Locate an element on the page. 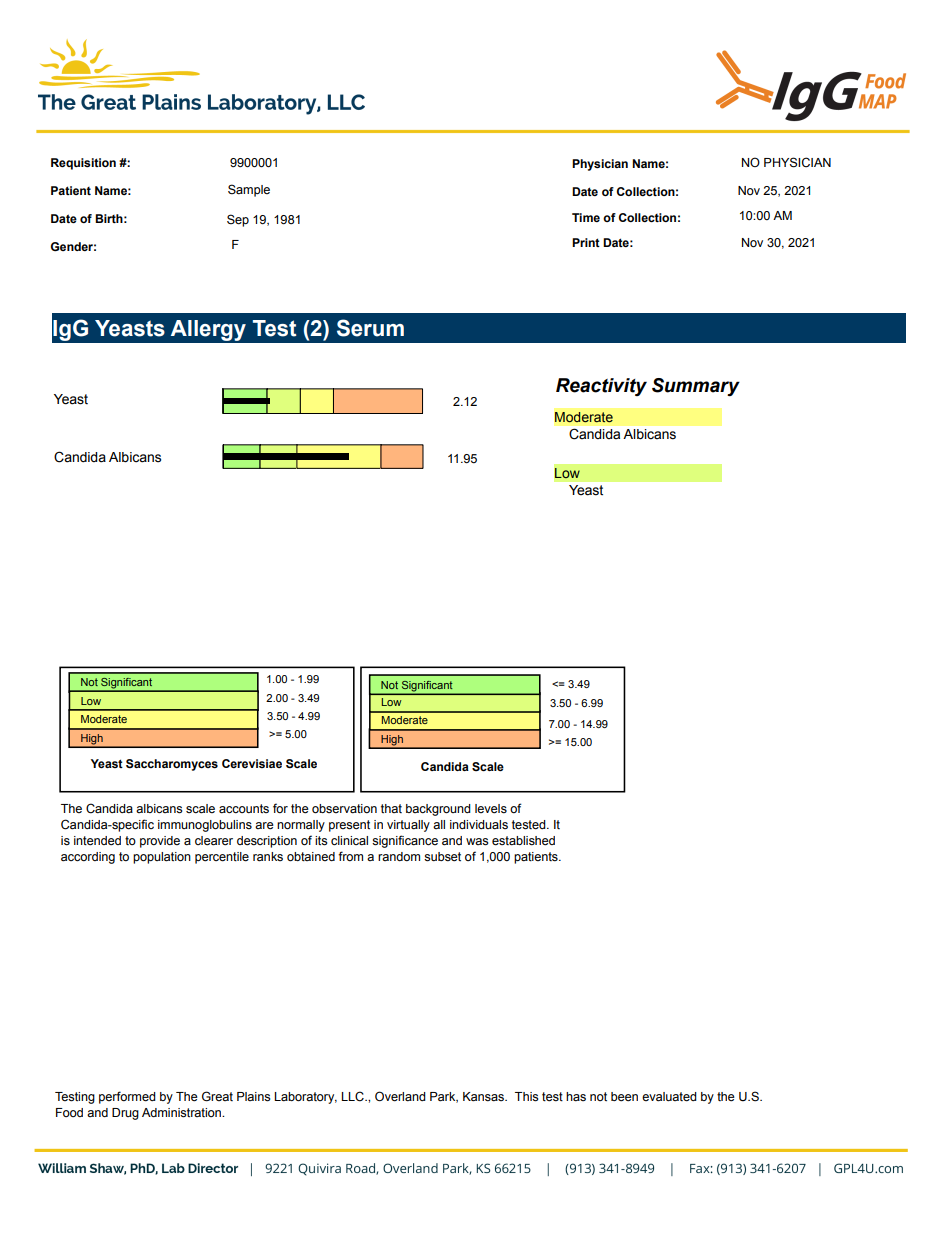 The image size is (952, 1233). Serum is located at coordinates (370, 328).
